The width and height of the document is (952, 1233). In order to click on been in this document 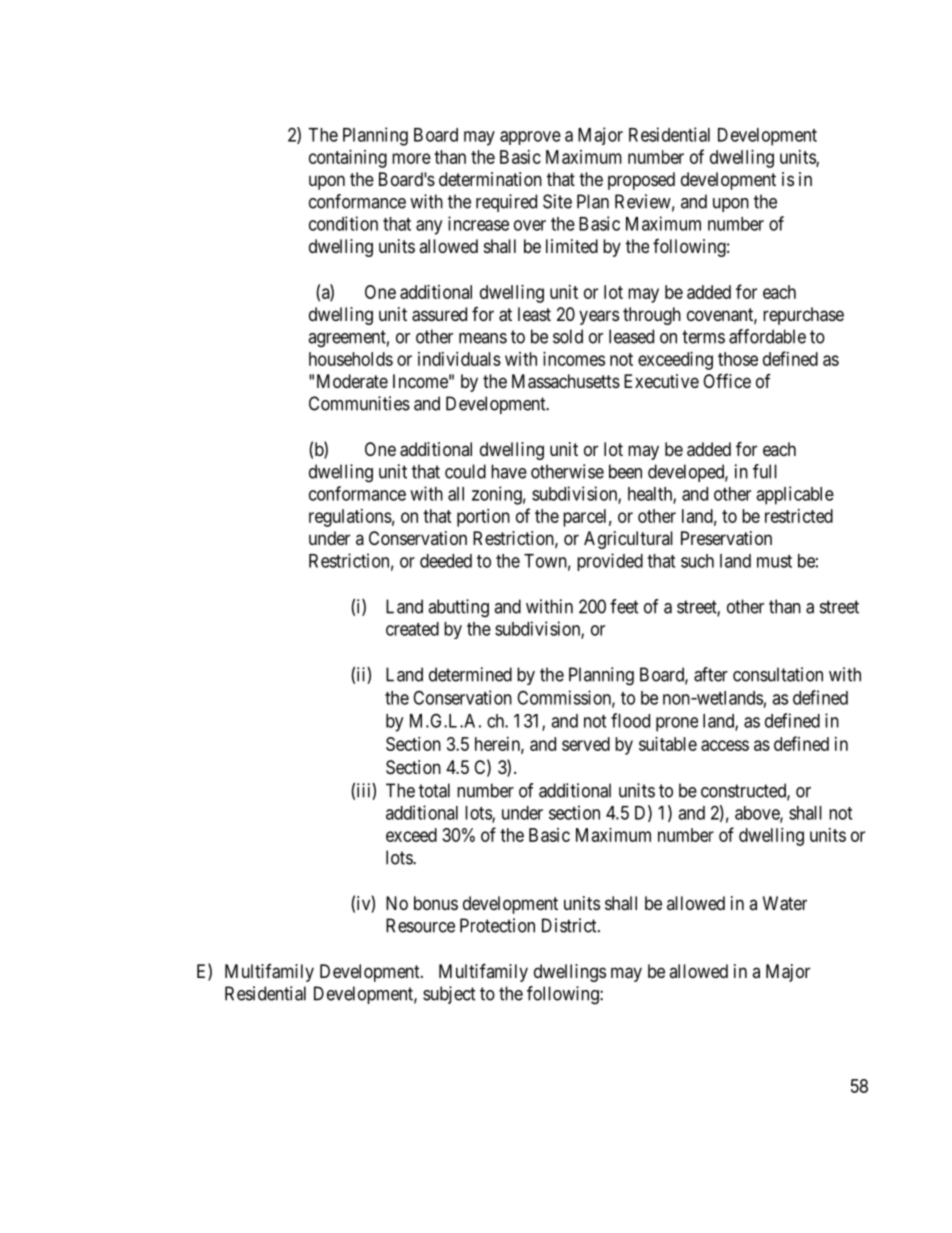, I will do `click(625, 471)`.
